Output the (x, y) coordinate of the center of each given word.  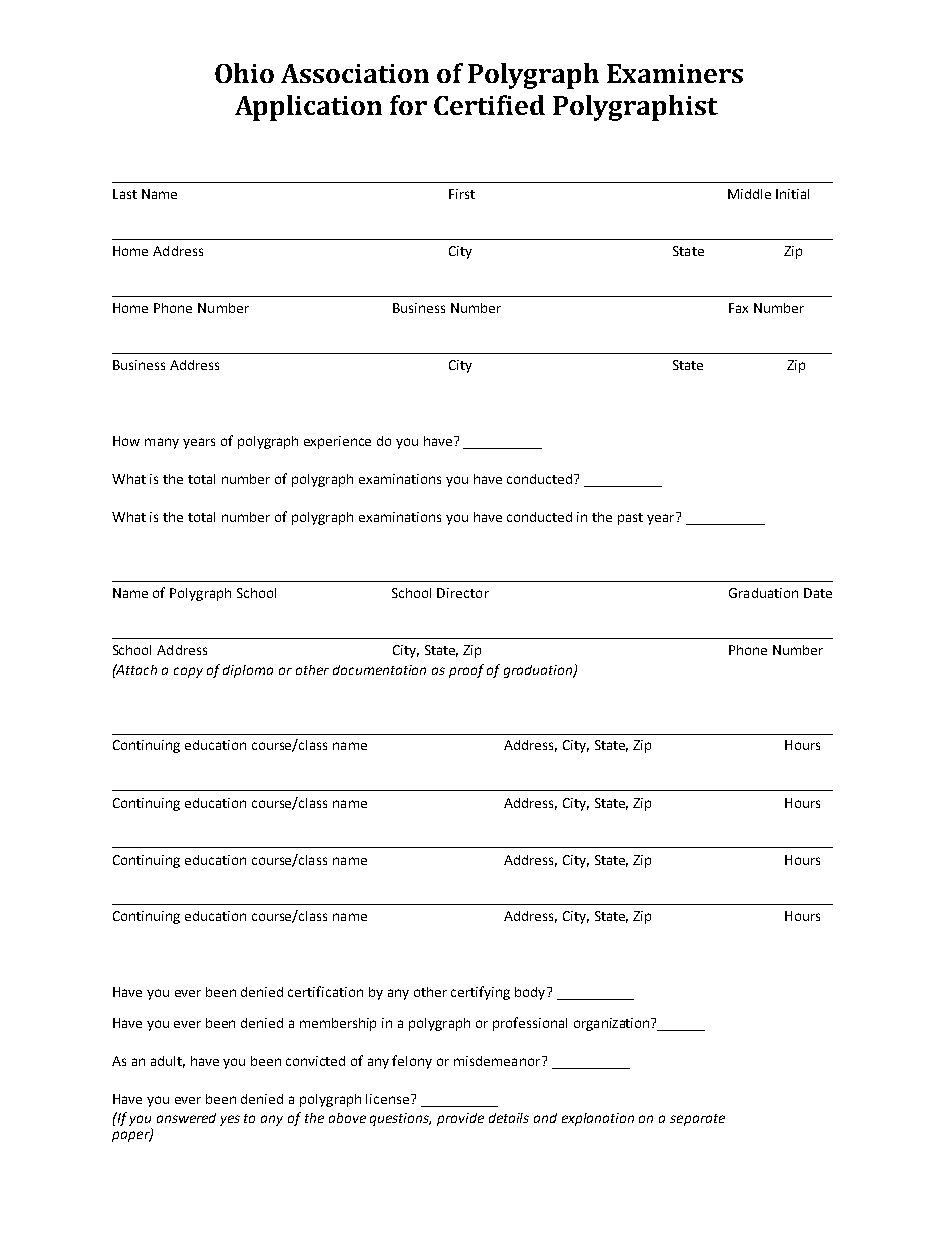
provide (460, 1119)
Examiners (675, 73)
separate (697, 1120)
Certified (489, 105)
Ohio (244, 73)
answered (186, 1118)
